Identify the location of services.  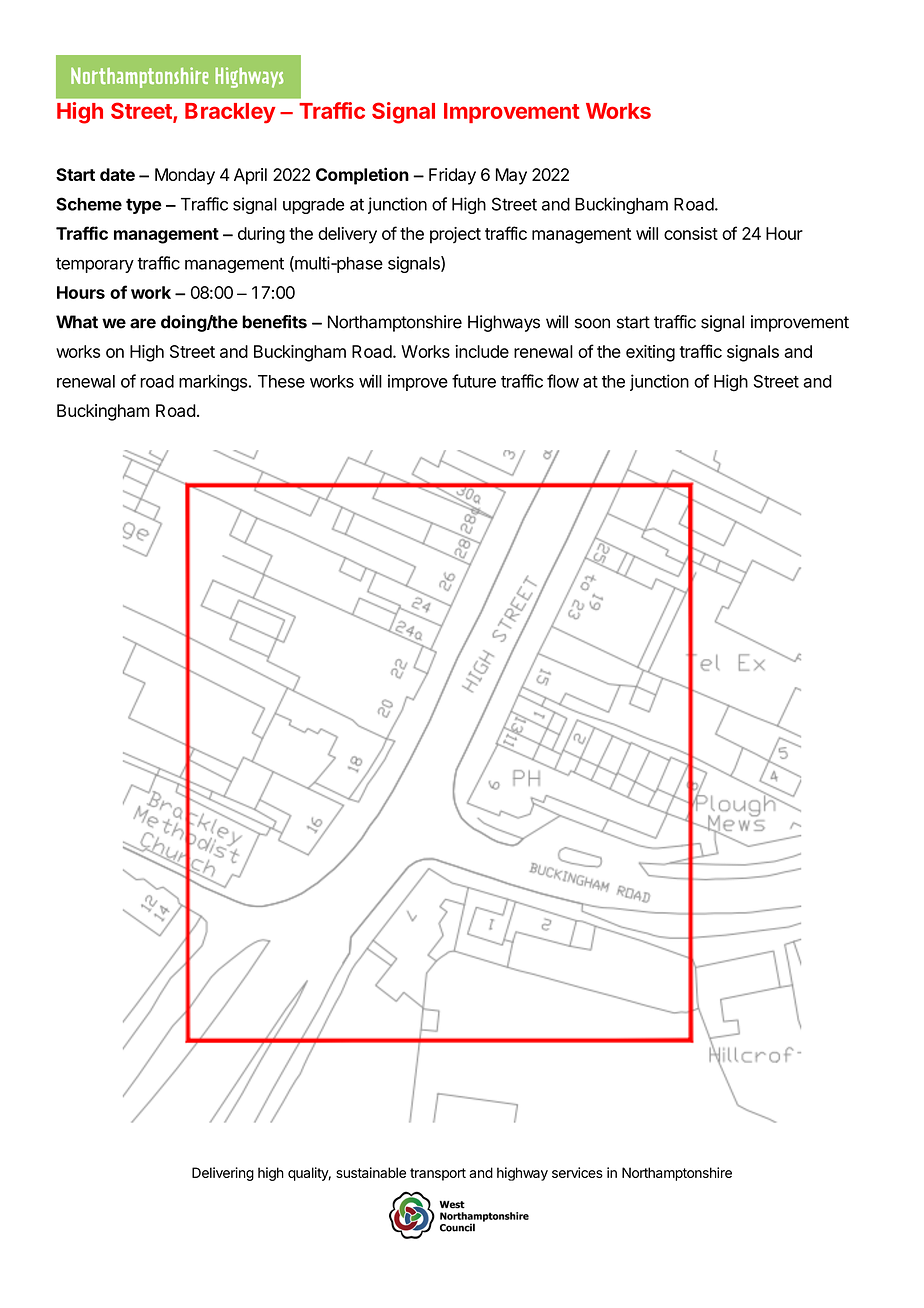
(577, 1172).
